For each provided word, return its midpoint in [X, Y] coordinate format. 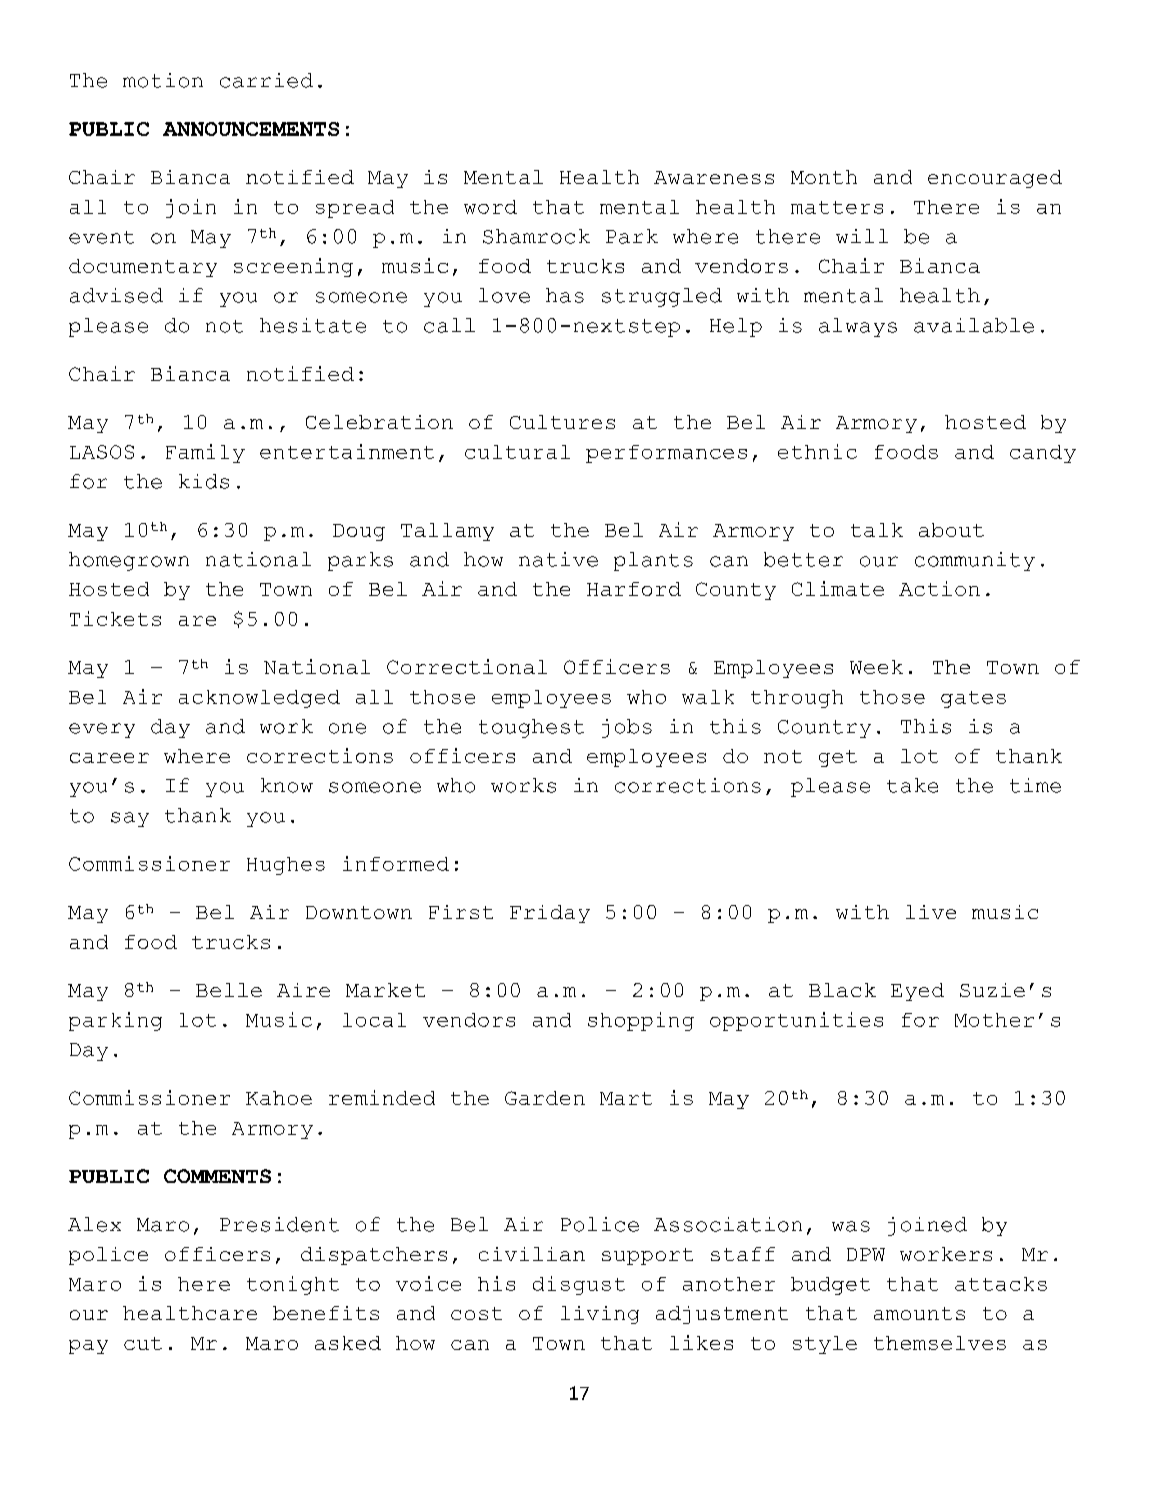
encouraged [995, 179]
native [558, 559]
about [951, 530]
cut [143, 1343]
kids [204, 481]
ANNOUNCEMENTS [251, 129]
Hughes [286, 866]
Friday [550, 914]
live [931, 912]
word [490, 207]
